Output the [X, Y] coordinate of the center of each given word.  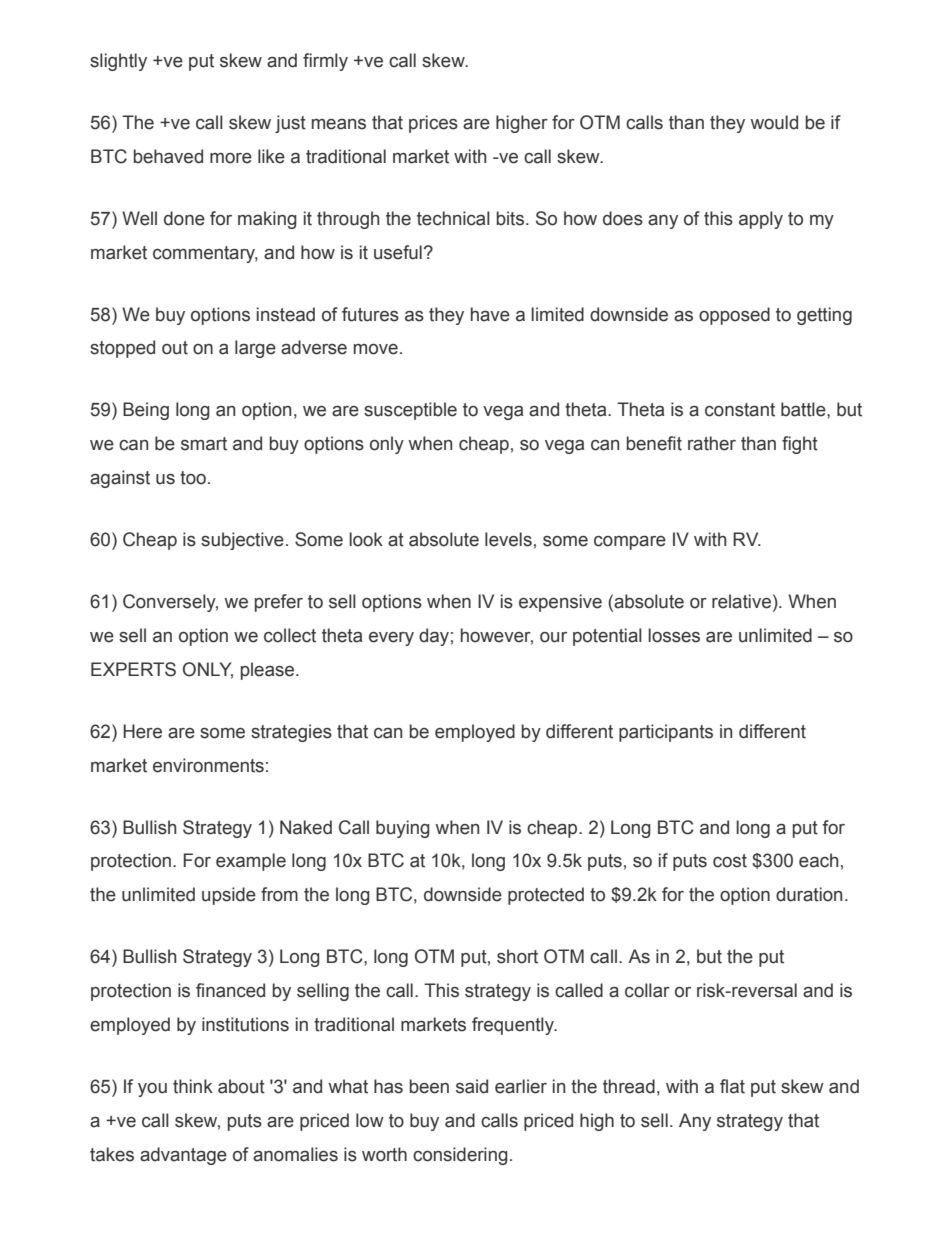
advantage [183, 1156]
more [231, 158]
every [391, 639]
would [774, 122]
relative [741, 601]
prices [433, 124]
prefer [279, 603]
